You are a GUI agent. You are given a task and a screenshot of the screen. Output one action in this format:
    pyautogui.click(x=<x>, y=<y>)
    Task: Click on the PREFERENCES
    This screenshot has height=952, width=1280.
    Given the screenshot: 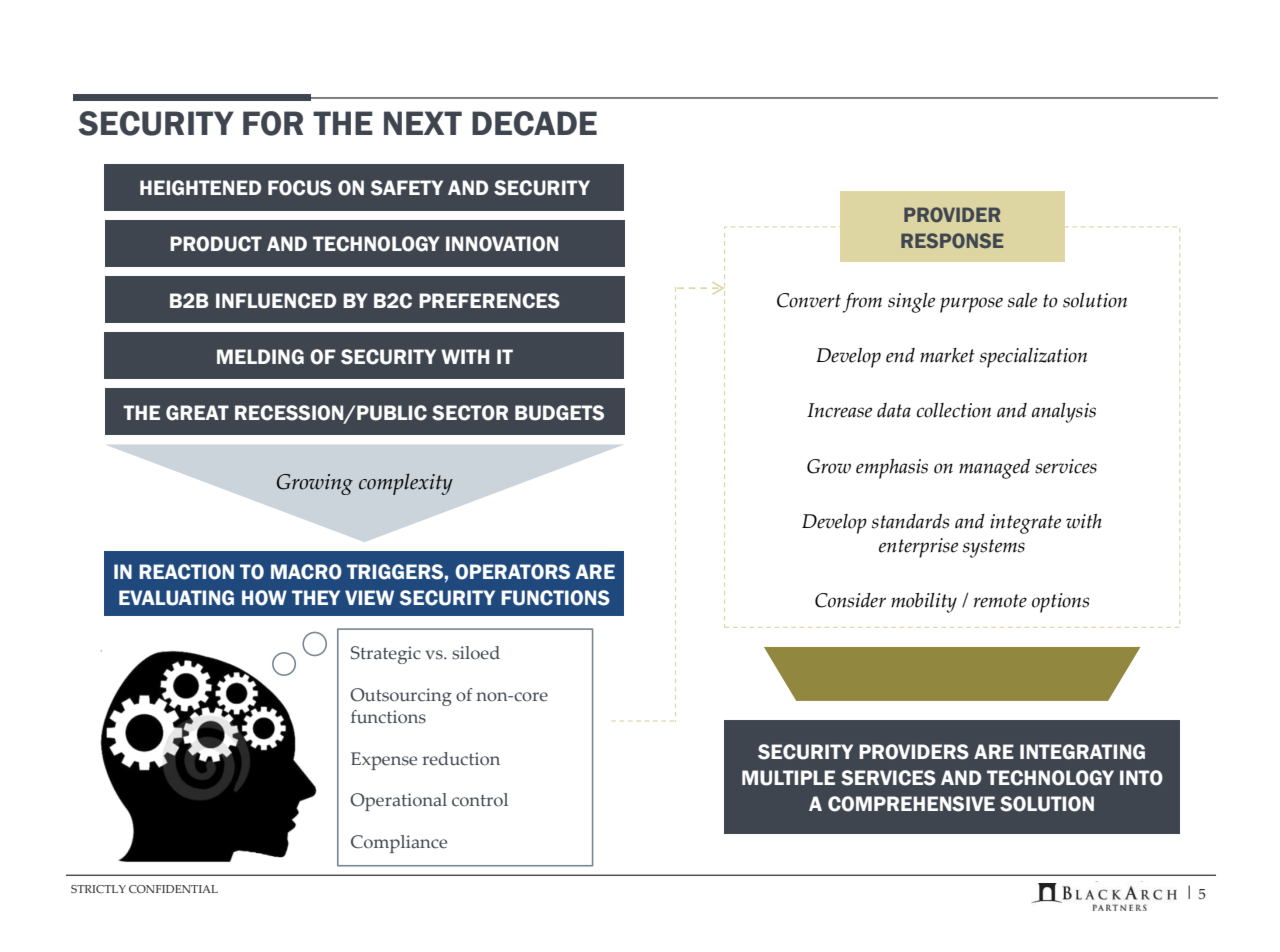 What is the action you would take?
    pyautogui.click(x=489, y=301)
